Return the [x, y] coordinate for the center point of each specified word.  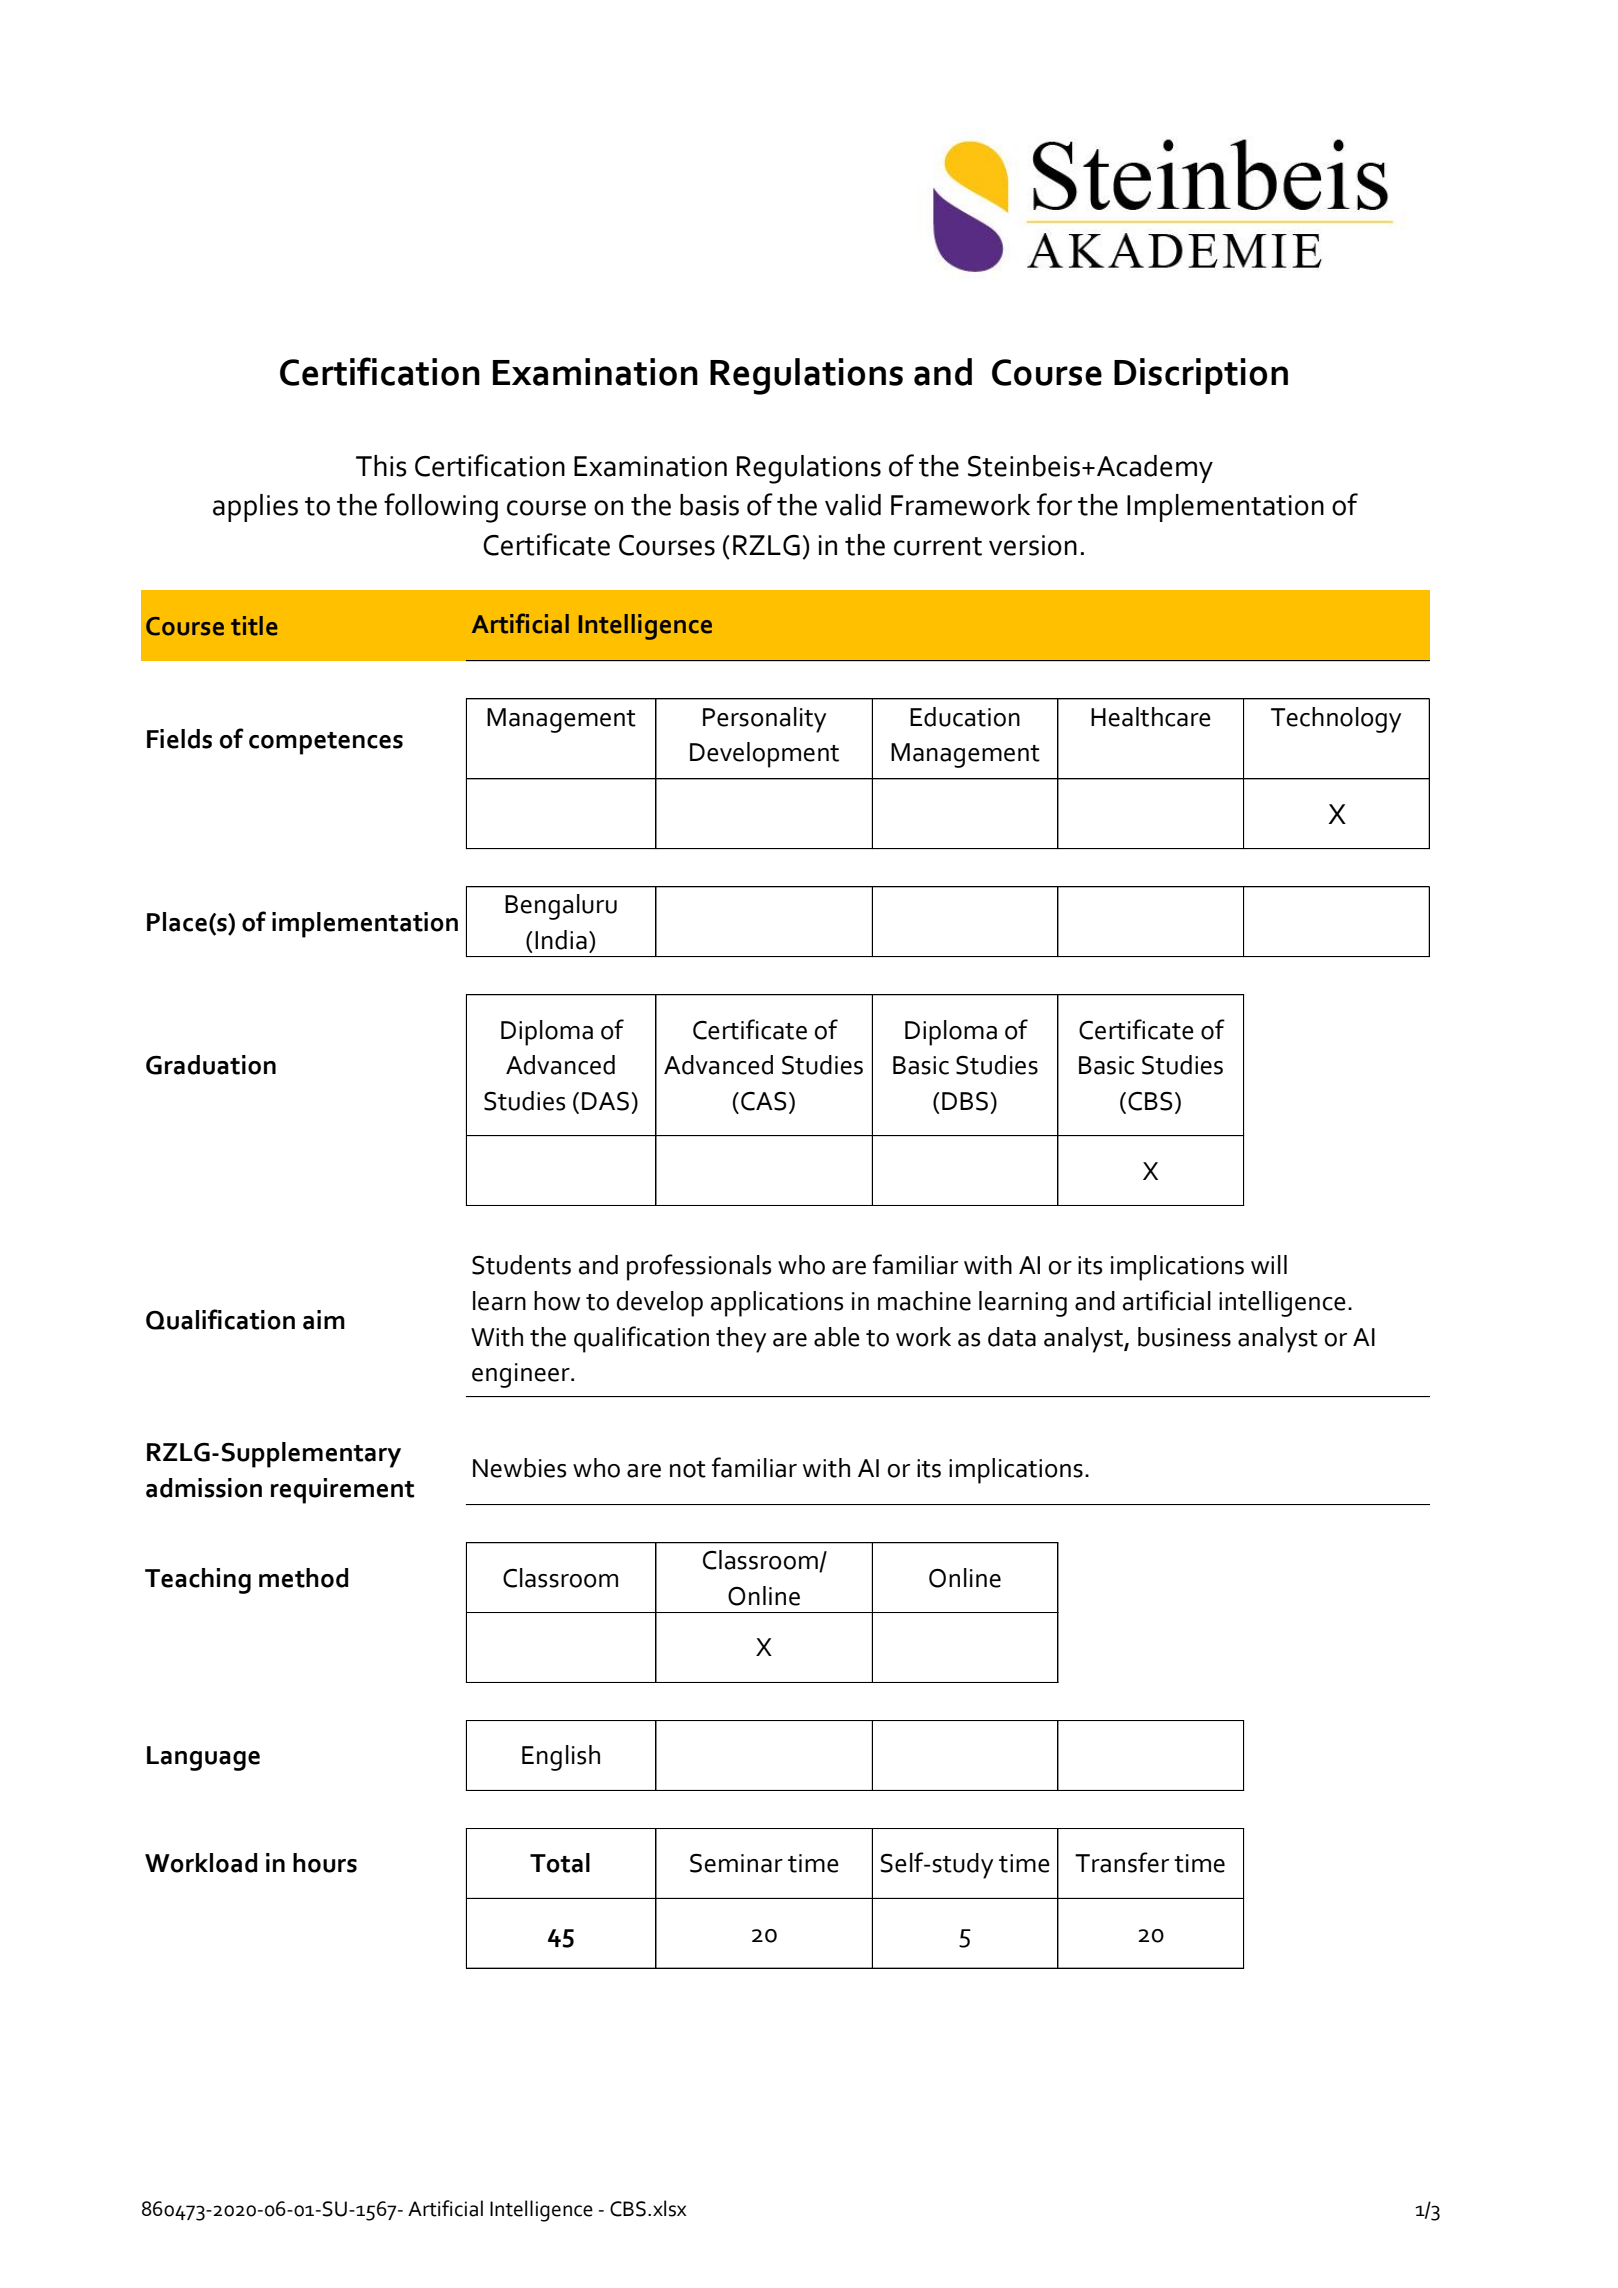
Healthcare [1151, 717]
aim [324, 1320]
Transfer [1122, 1862]
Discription [1201, 376]
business [1184, 1337]
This [381, 466]
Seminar [736, 1863]
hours [325, 1863]
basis [709, 505]
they [741, 1340]
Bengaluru [561, 907]
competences [326, 743]
